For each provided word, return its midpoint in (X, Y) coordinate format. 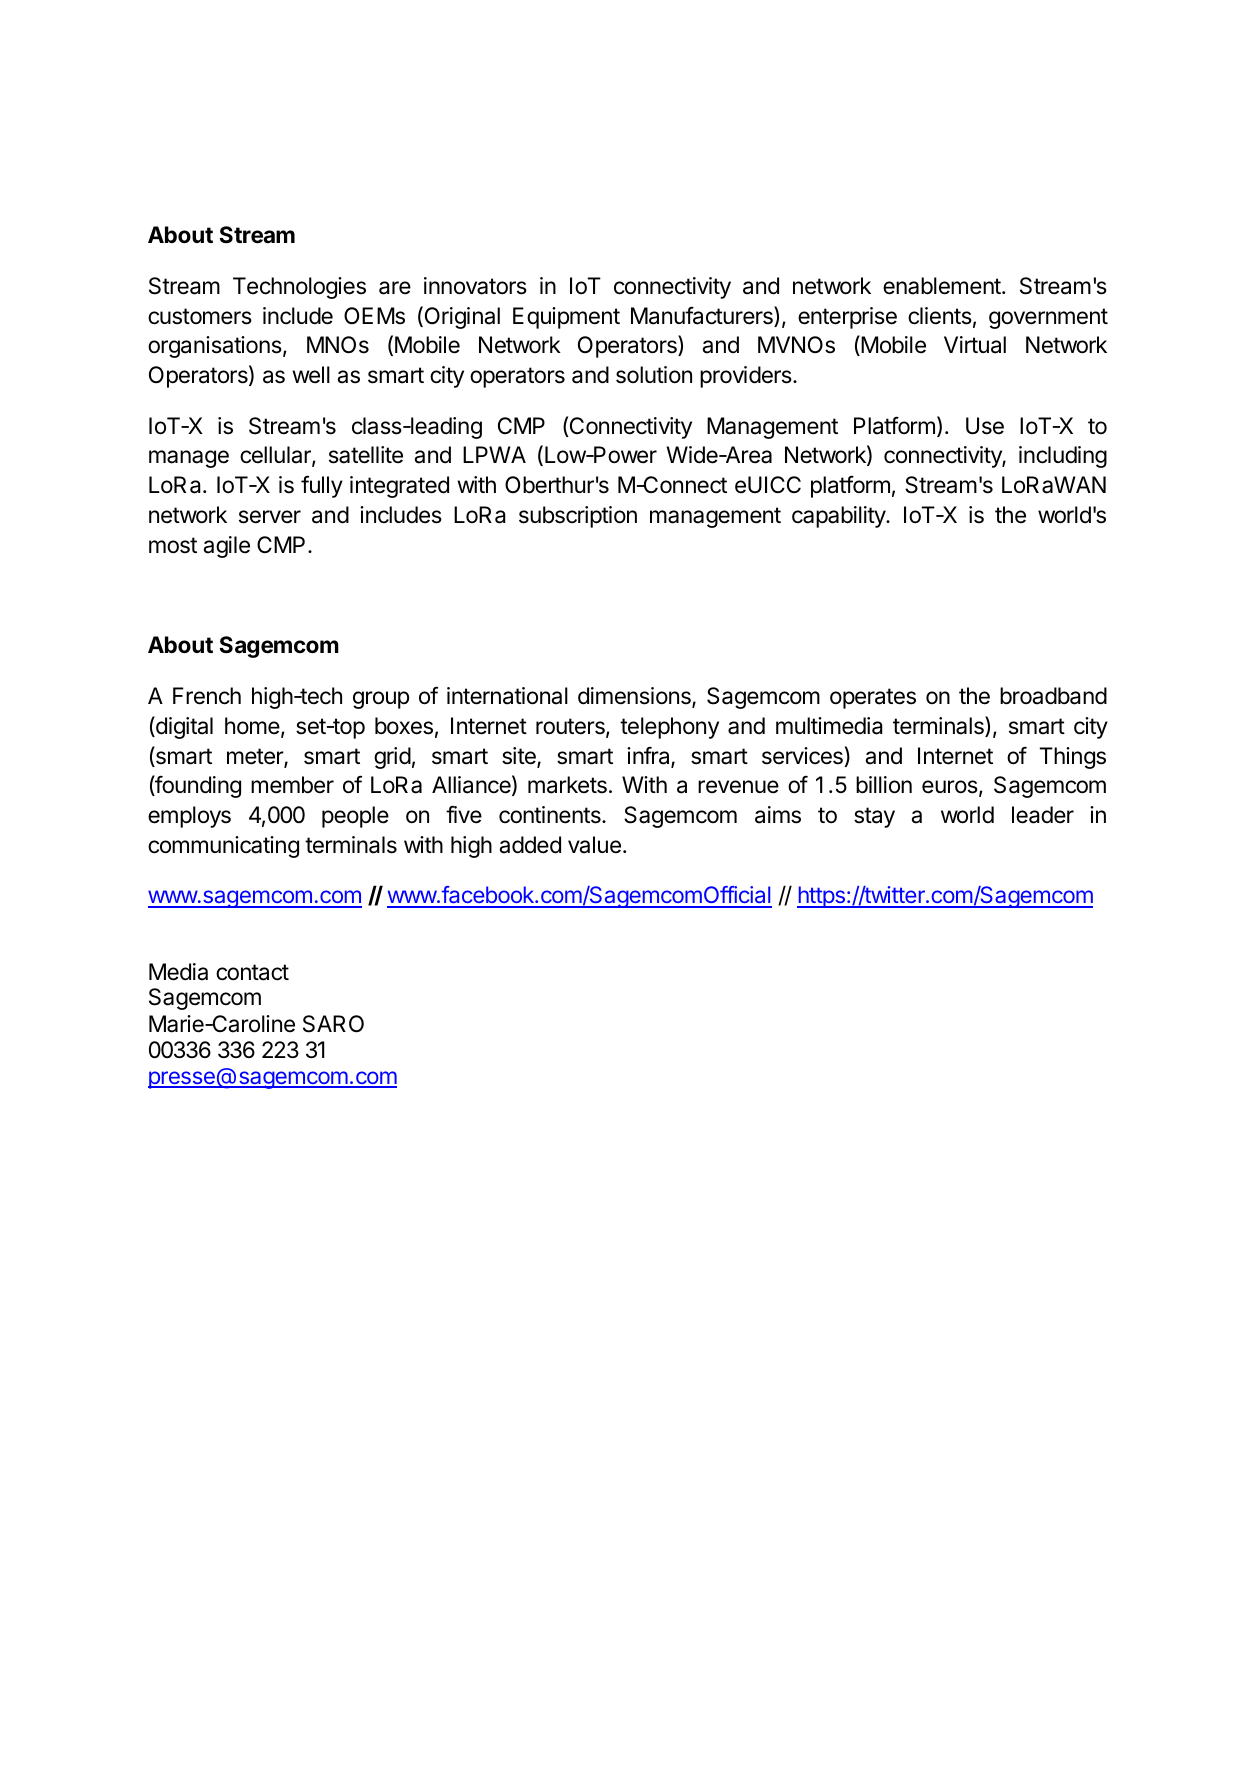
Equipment (566, 318)
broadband (1053, 696)
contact (252, 972)
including (1063, 457)
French (207, 696)
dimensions (635, 697)
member (292, 785)
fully (322, 486)
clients (940, 316)
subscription (578, 517)
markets (567, 785)
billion (884, 785)
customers (200, 316)
